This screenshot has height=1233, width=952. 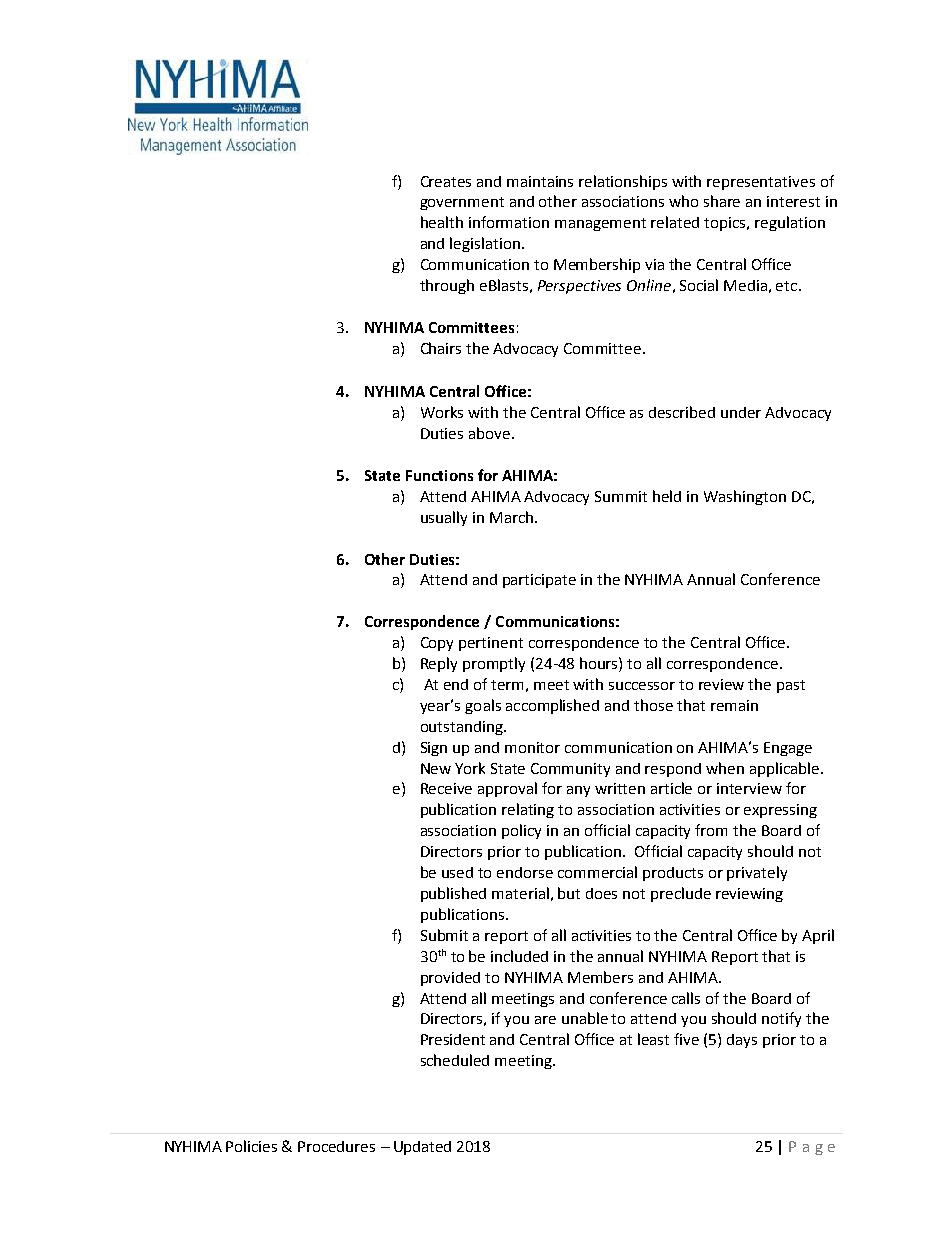 I want to click on share, so click(x=722, y=201).
